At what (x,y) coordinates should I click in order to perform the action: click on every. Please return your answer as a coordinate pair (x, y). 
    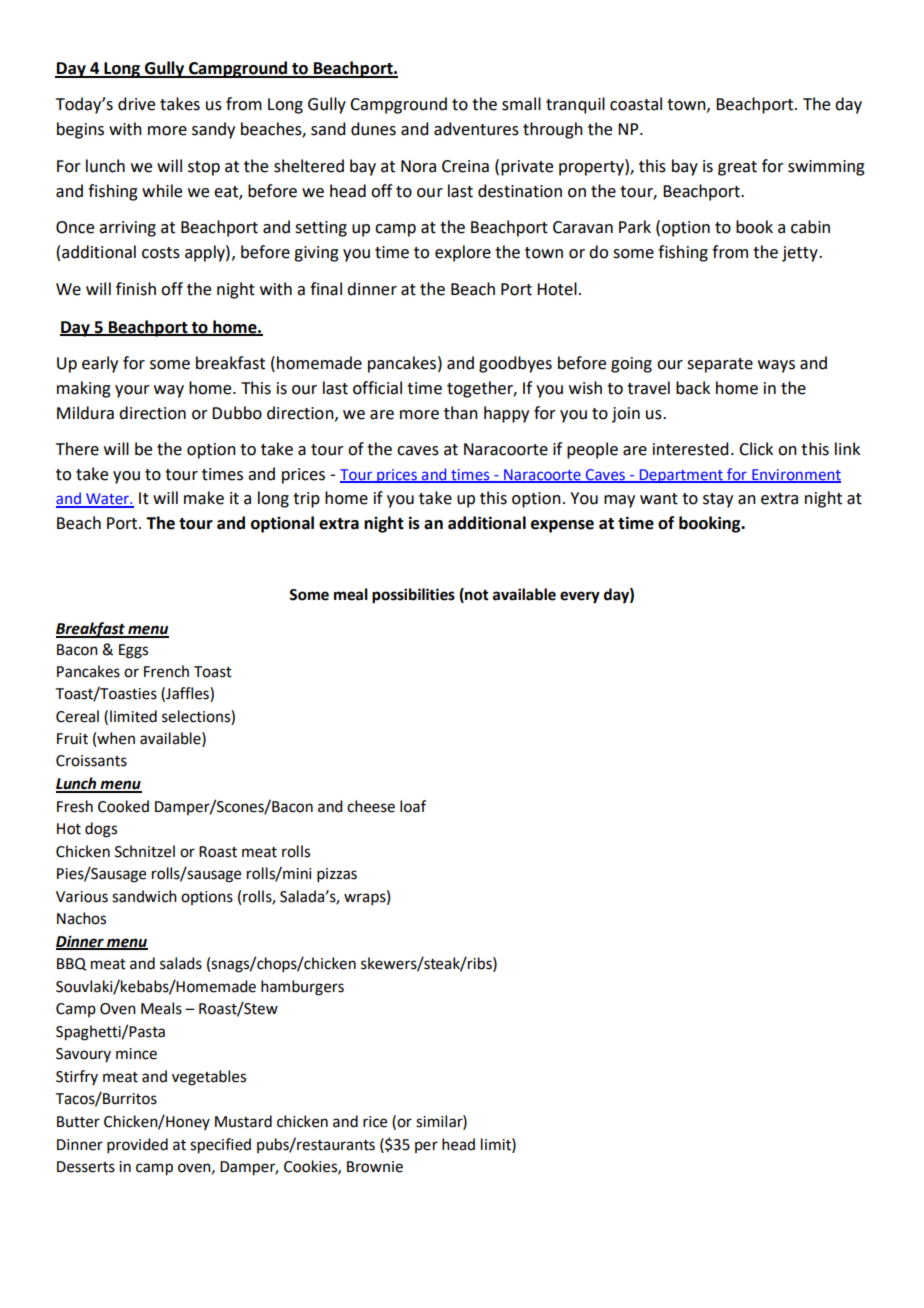
    Looking at the image, I should click on (580, 597).
